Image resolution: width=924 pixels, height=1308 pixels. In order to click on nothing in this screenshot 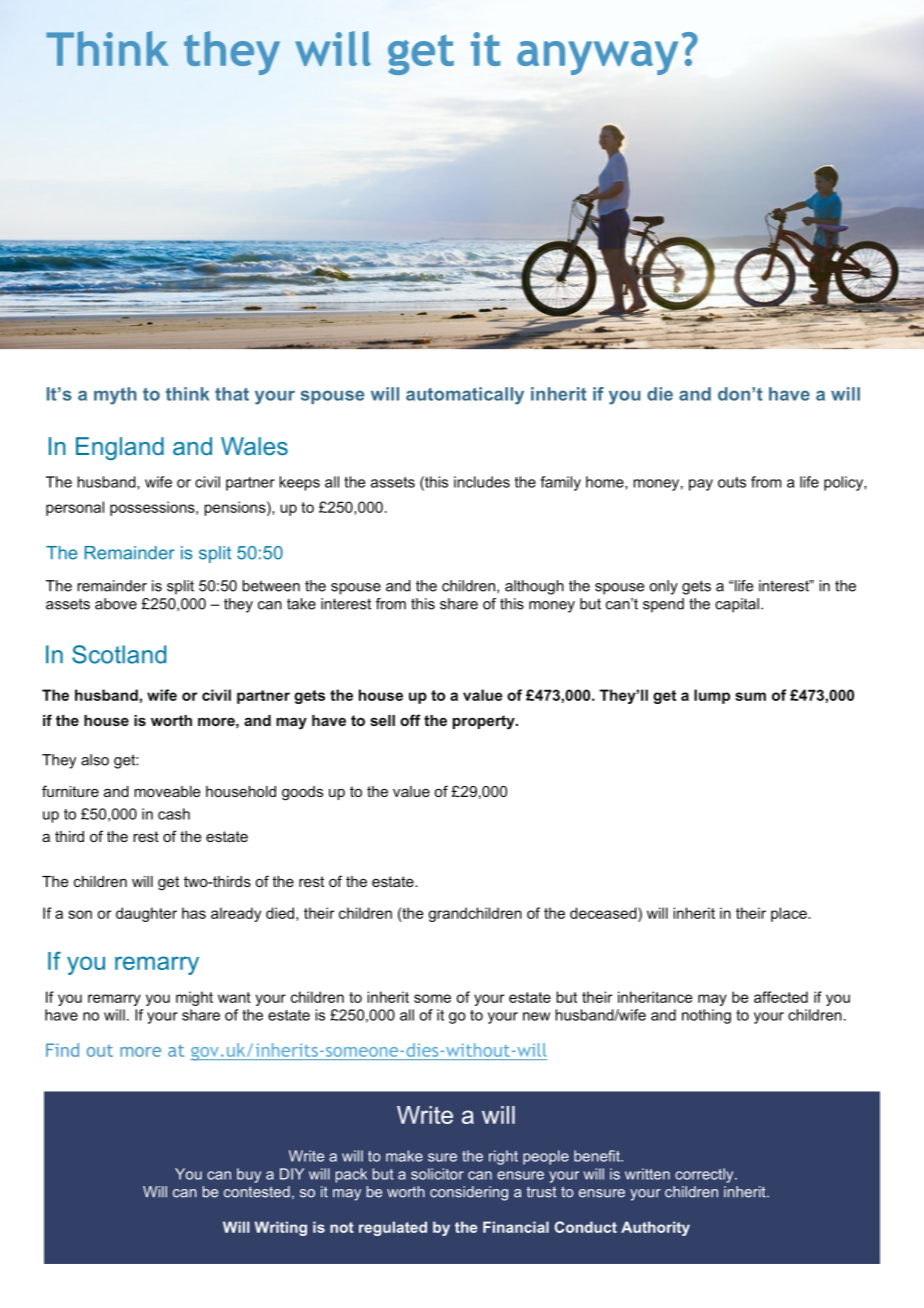, I will do `click(706, 1016)`.
